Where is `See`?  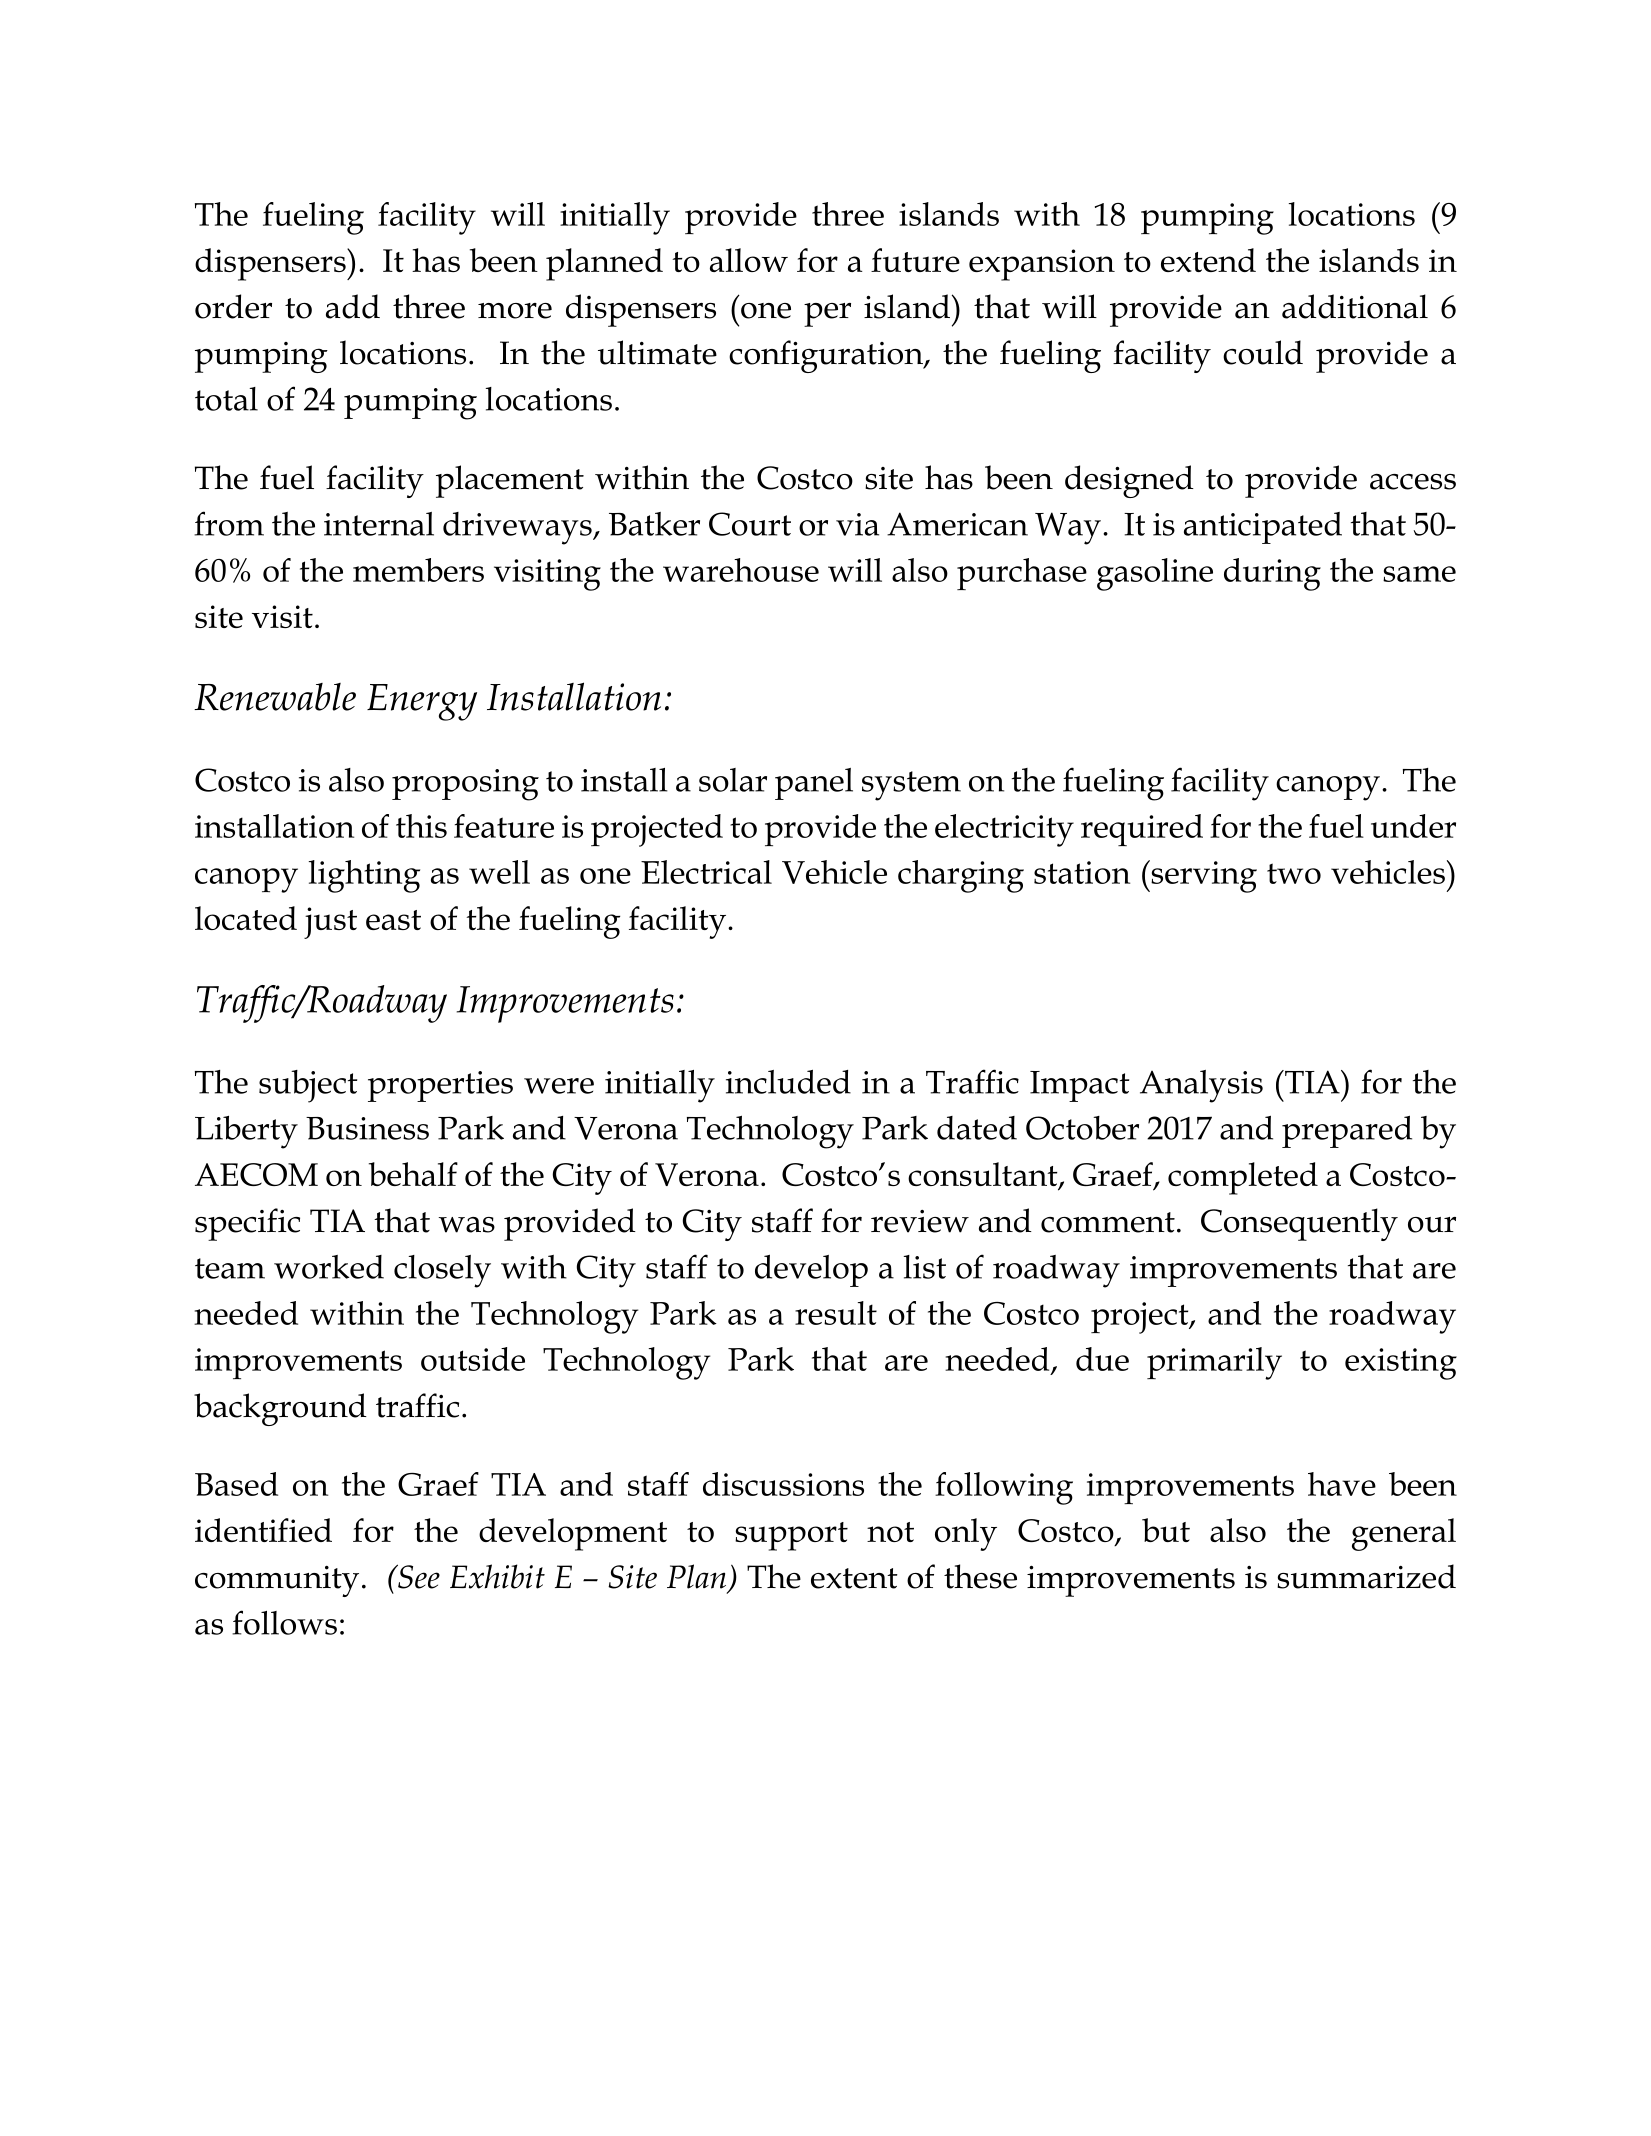 See is located at coordinates (418, 1576).
